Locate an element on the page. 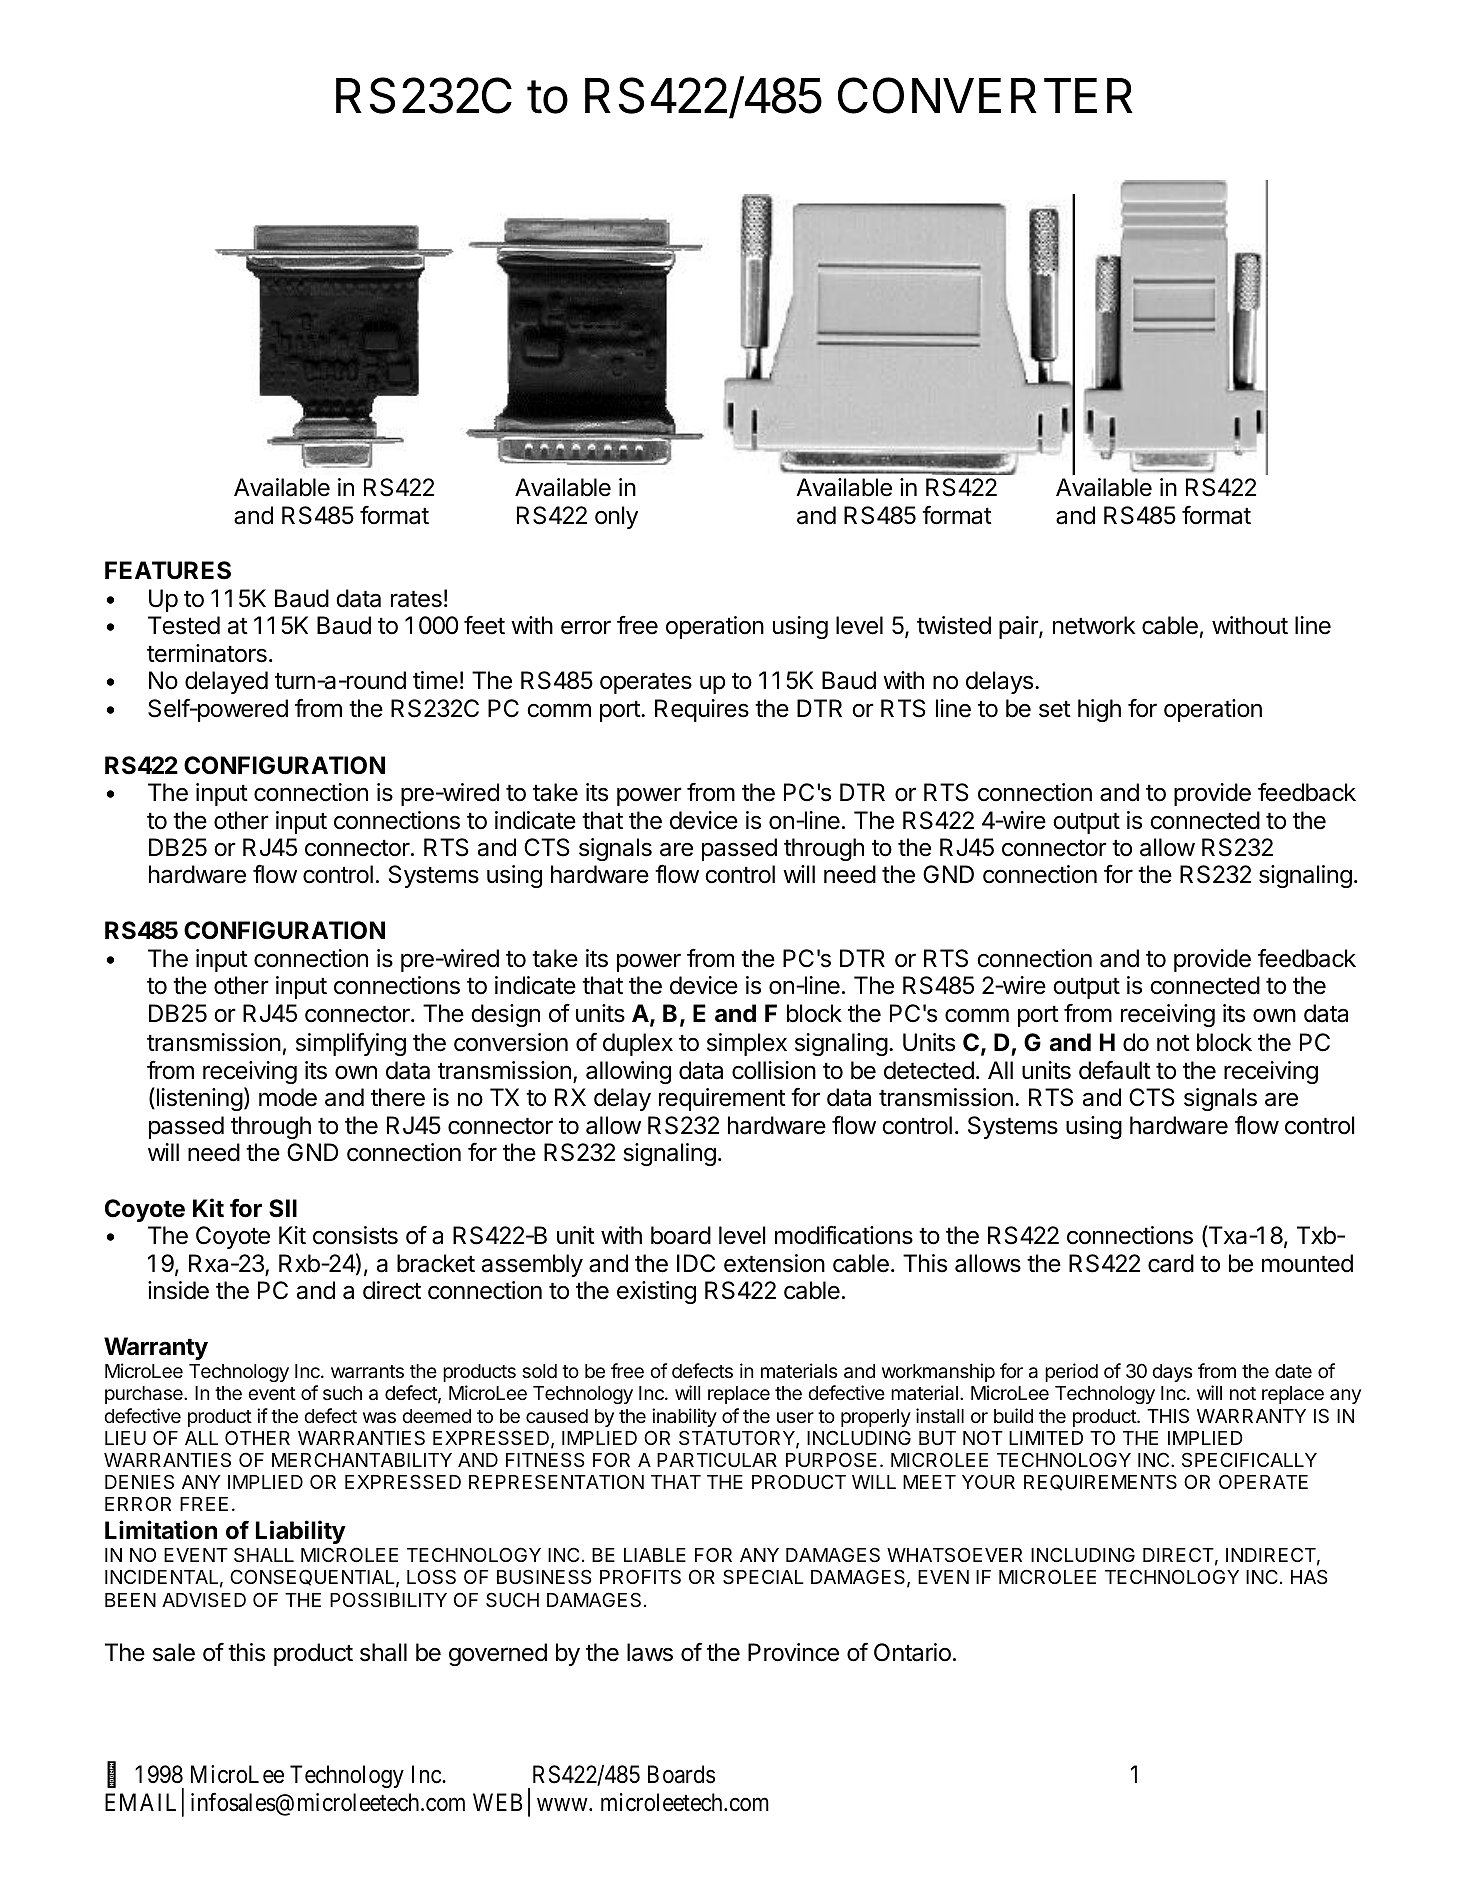  CONVERTER is located at coordinates (985, 95).
